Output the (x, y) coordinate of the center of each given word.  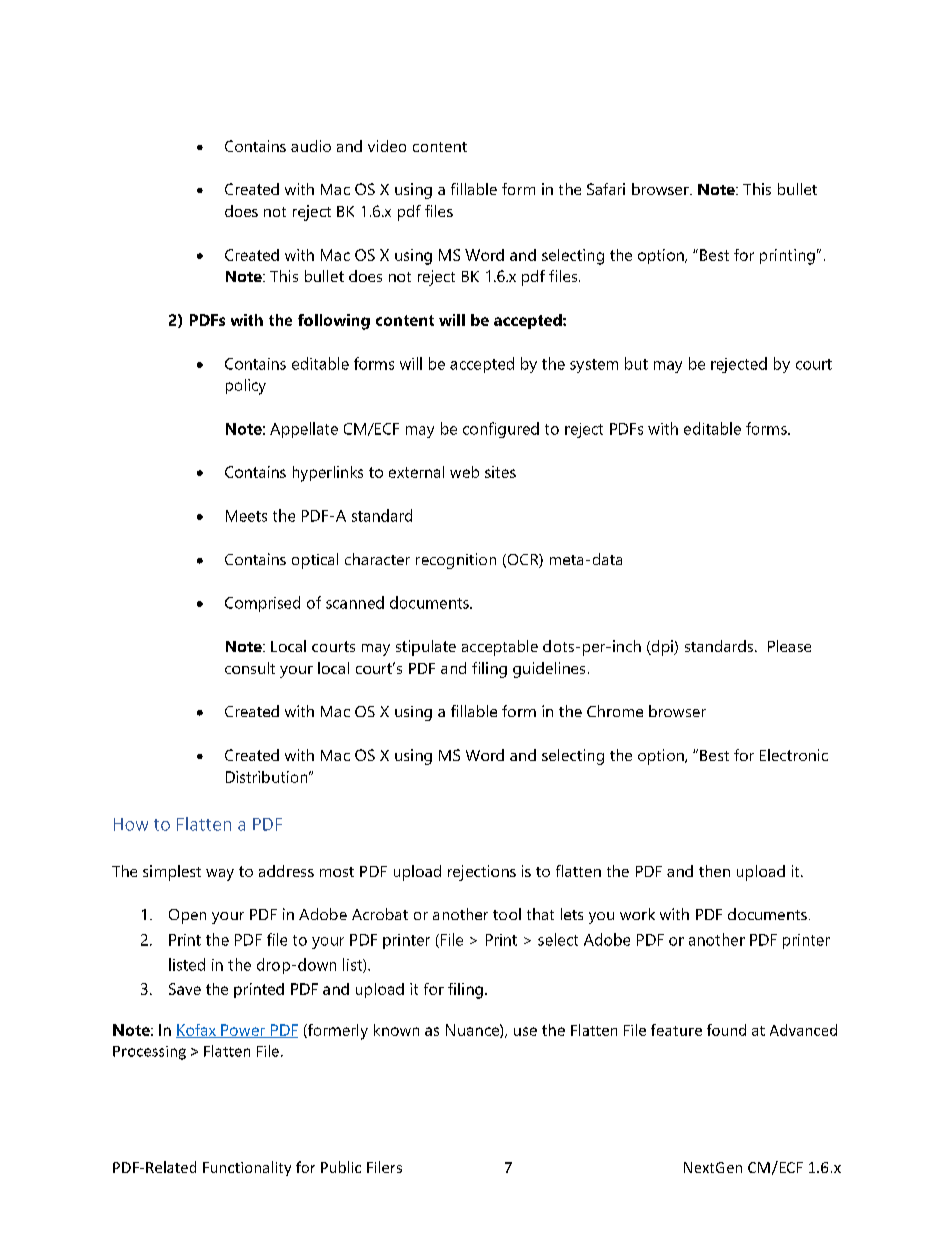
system (594, 366)
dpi (662, 648)
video (387, 146)
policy (246, 387)
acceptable (500, 648)
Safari (606, 189)
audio (311, 146)
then (714, 871)
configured (501, 430)
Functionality (247, 1168)
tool (507, 914)
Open (187, 916)
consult (250, 668)
